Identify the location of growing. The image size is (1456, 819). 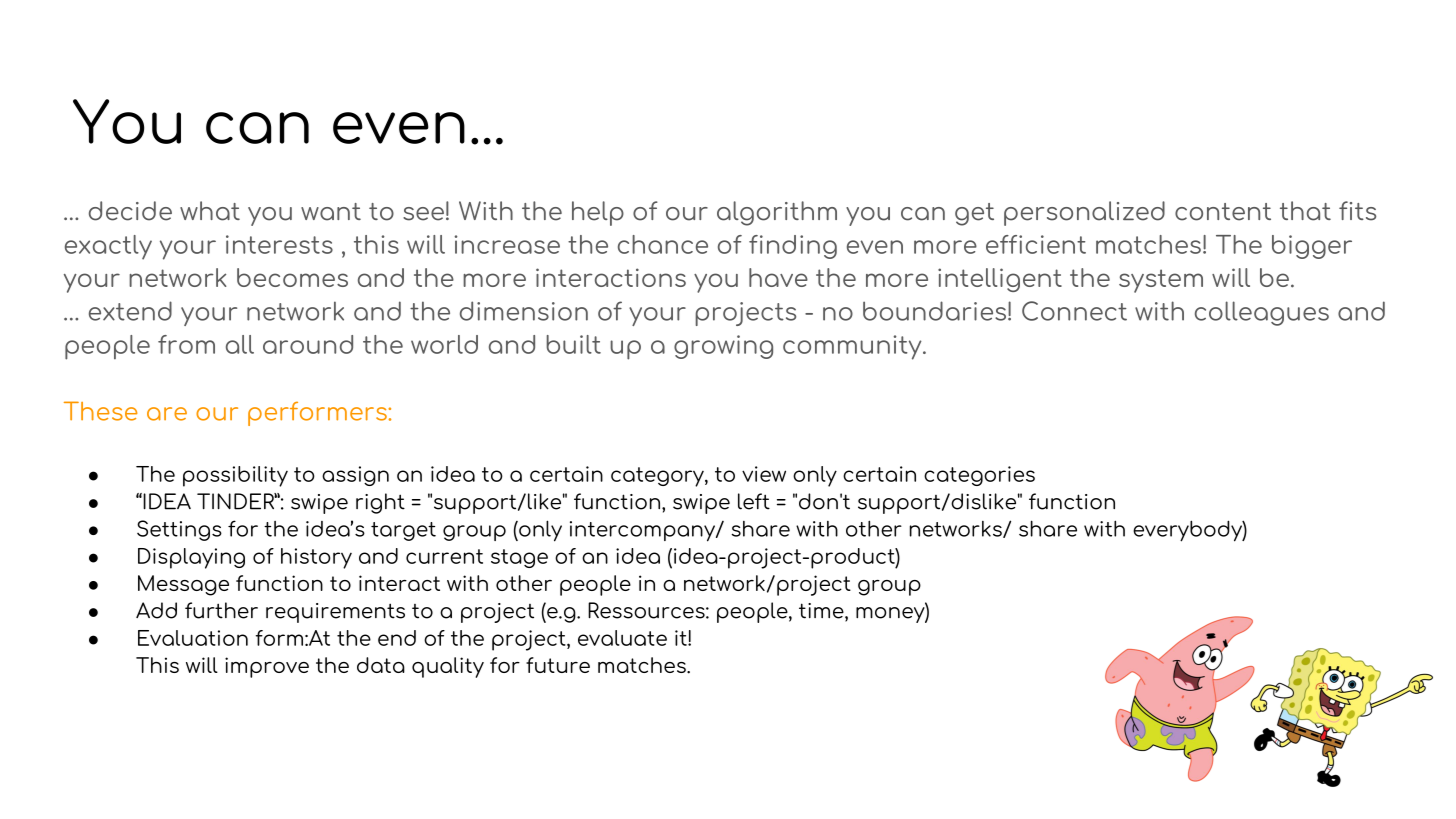
(723, 347).
